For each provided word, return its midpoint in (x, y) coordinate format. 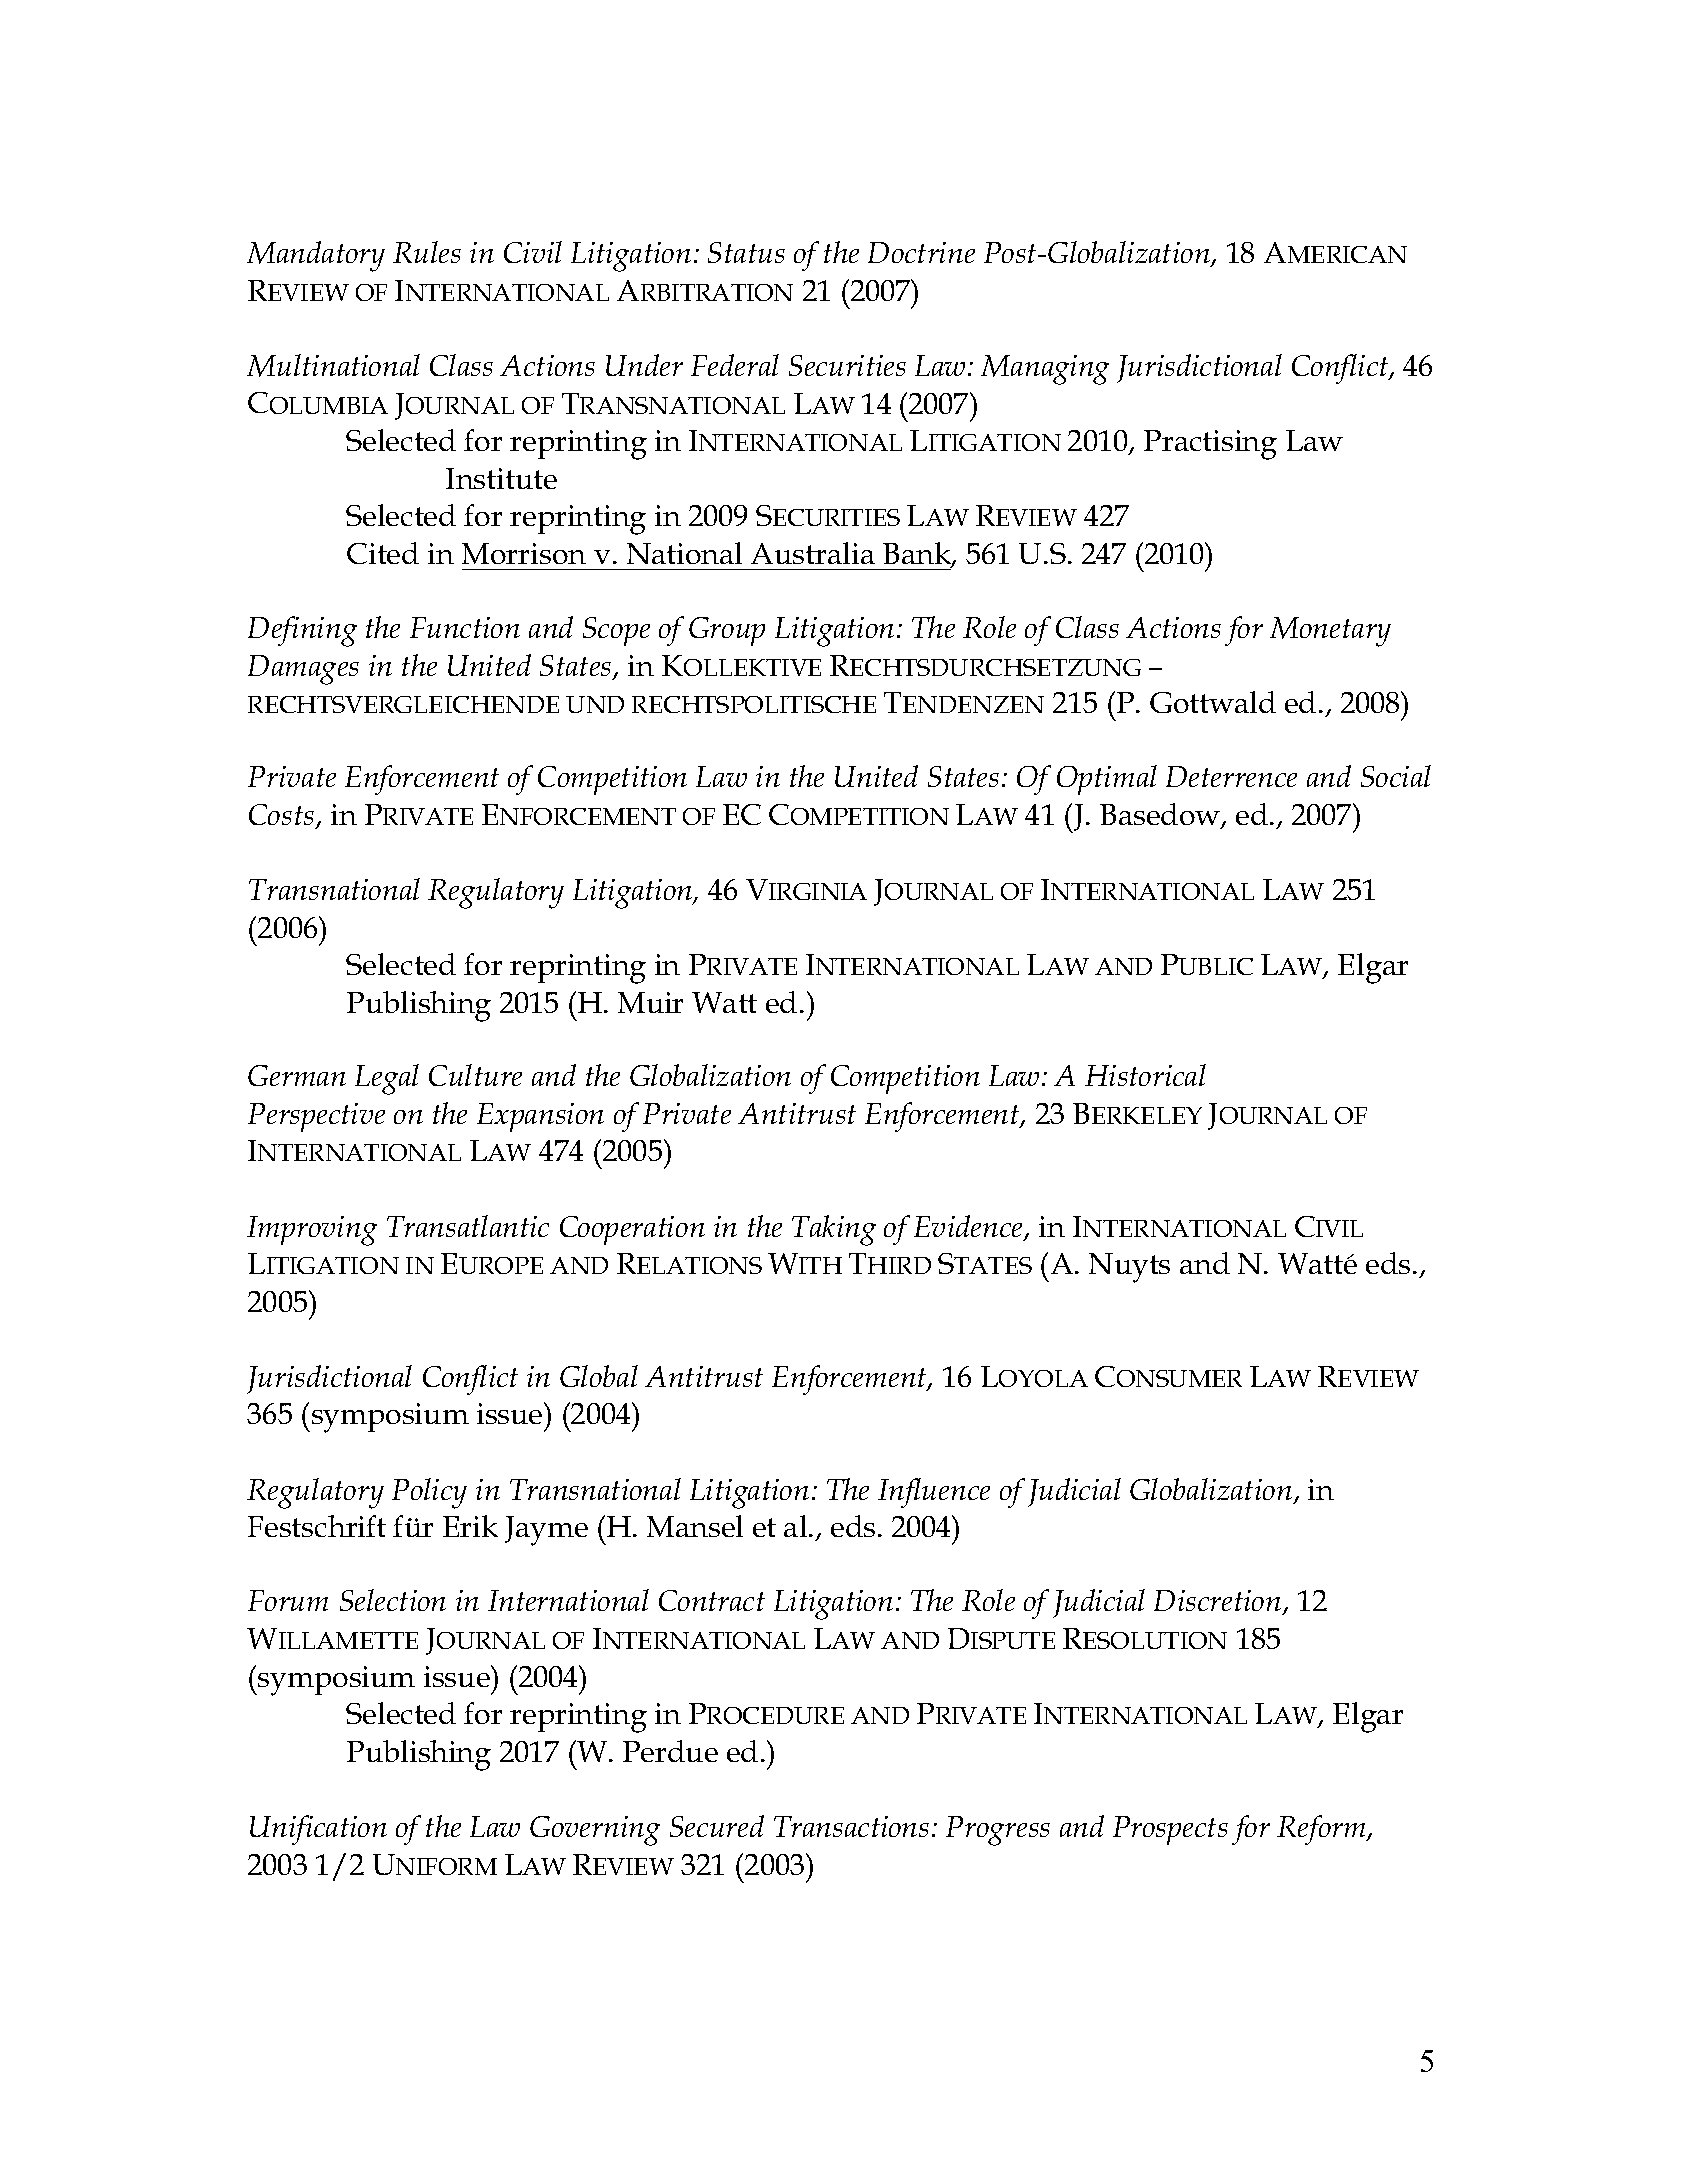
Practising (1210, 445)
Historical (1145, 1075)
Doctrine (921, 252)
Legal (387, 1079)
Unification (318, 1830)
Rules (427, 252)
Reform (1322, 1830)
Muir (650, 1002)
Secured (717, 1826)
